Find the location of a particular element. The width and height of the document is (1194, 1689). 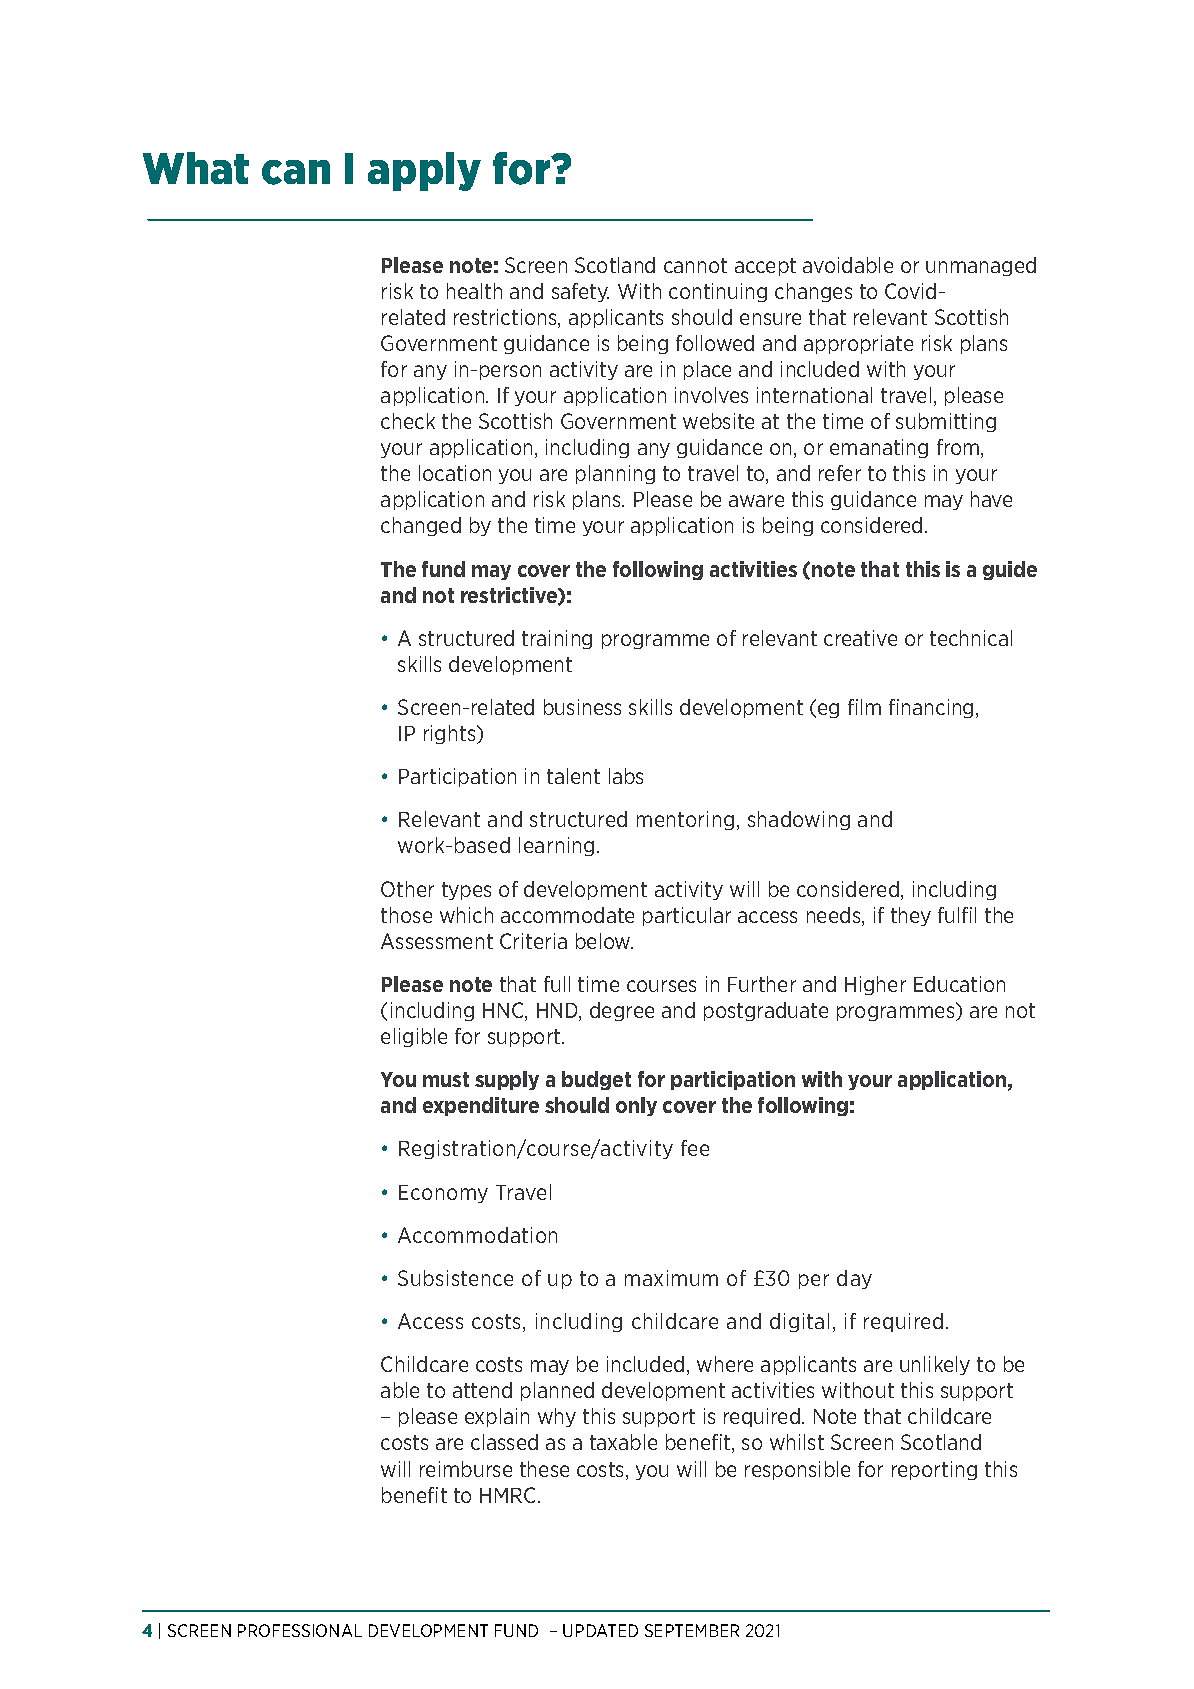

emanating is located at coordinates (879, 448).
